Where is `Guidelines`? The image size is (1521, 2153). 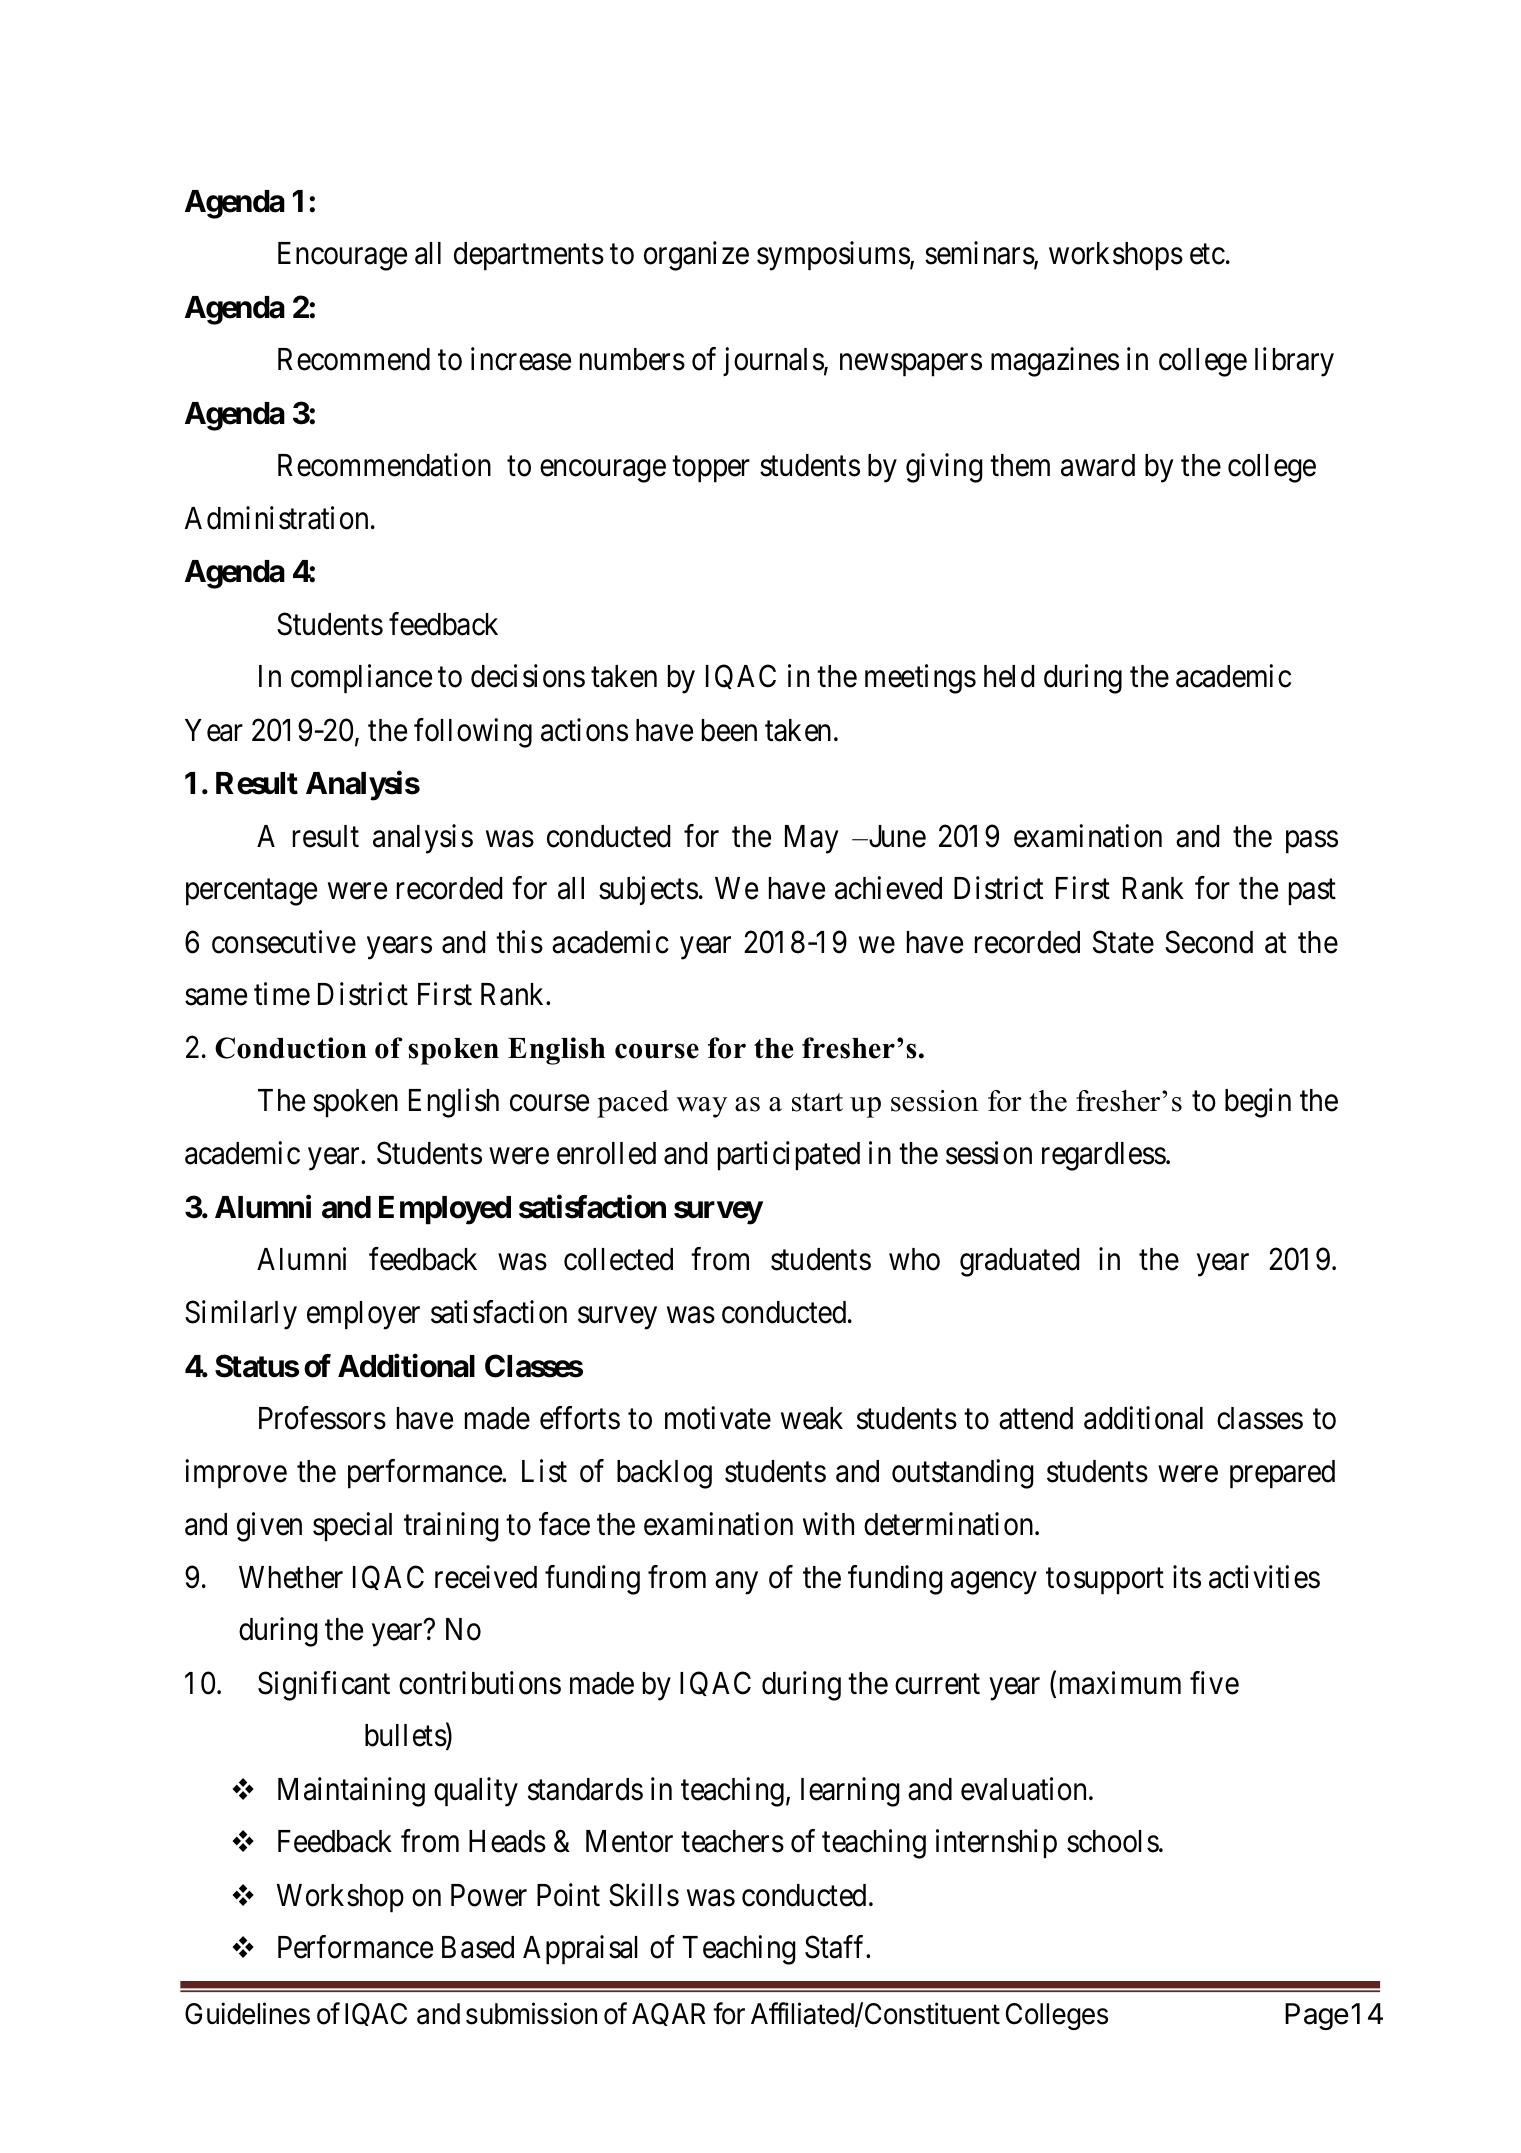 Guidelines is located at coordinates (247, 2013).
